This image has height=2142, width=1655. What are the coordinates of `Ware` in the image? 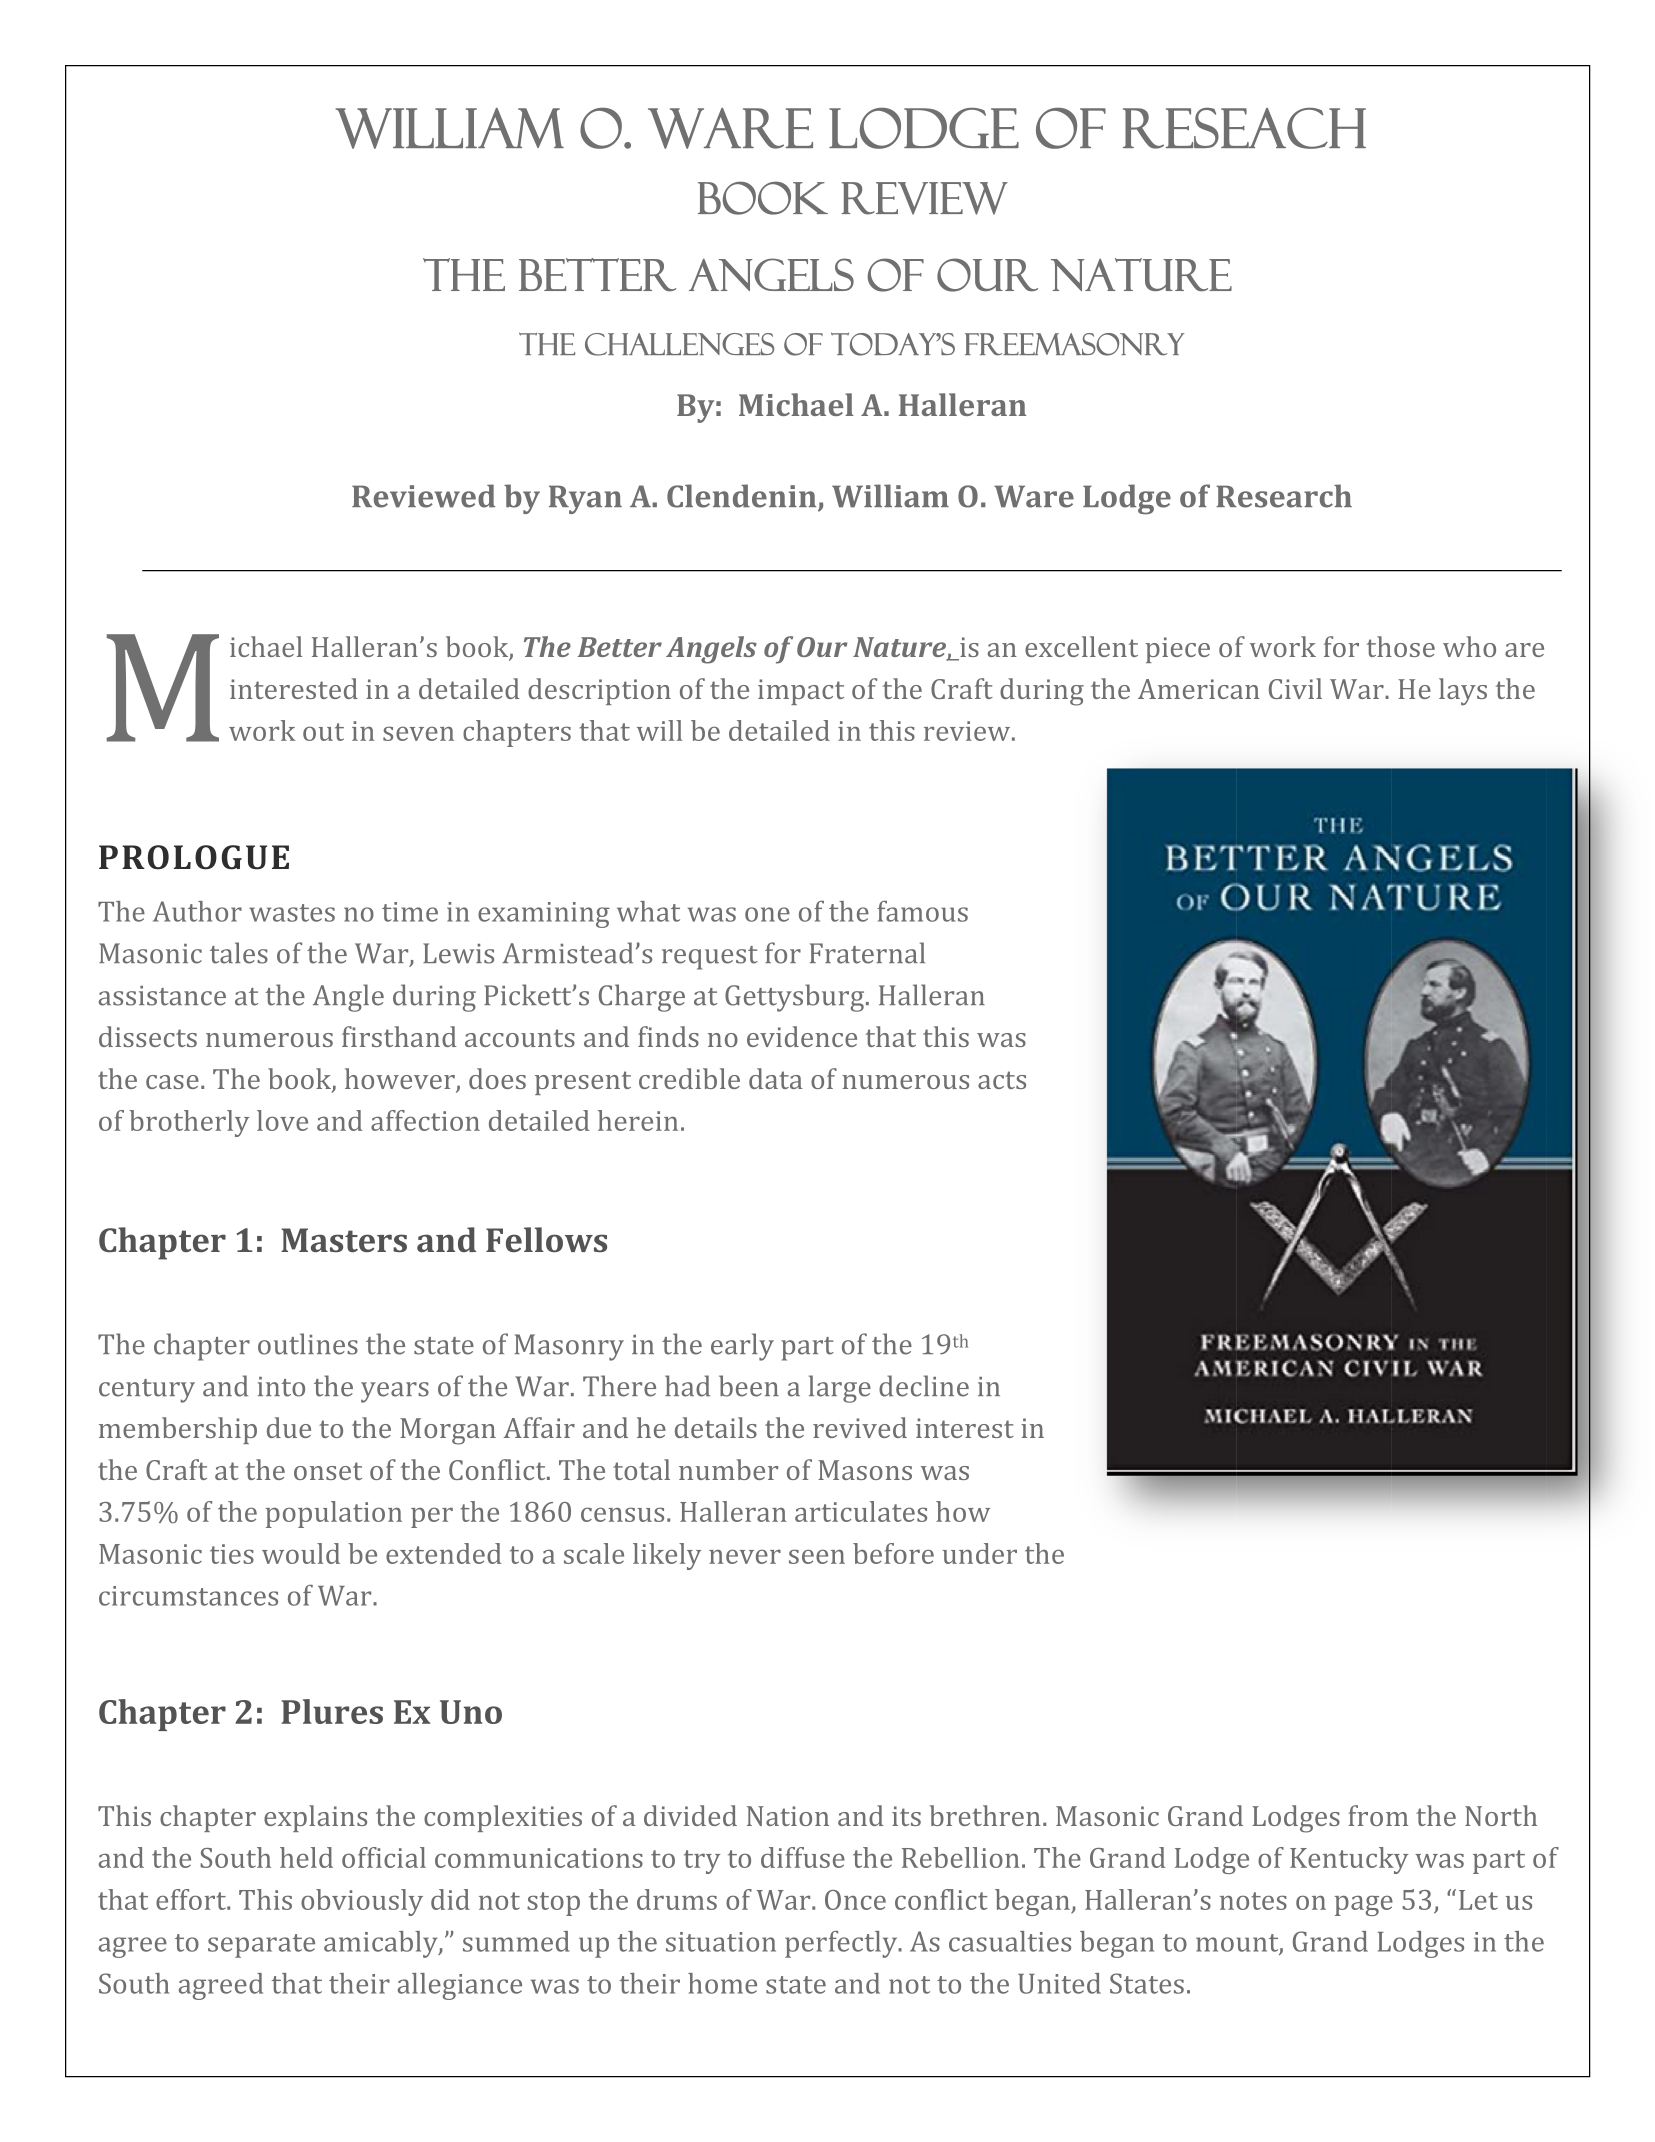 It's located at (1034, 496).
